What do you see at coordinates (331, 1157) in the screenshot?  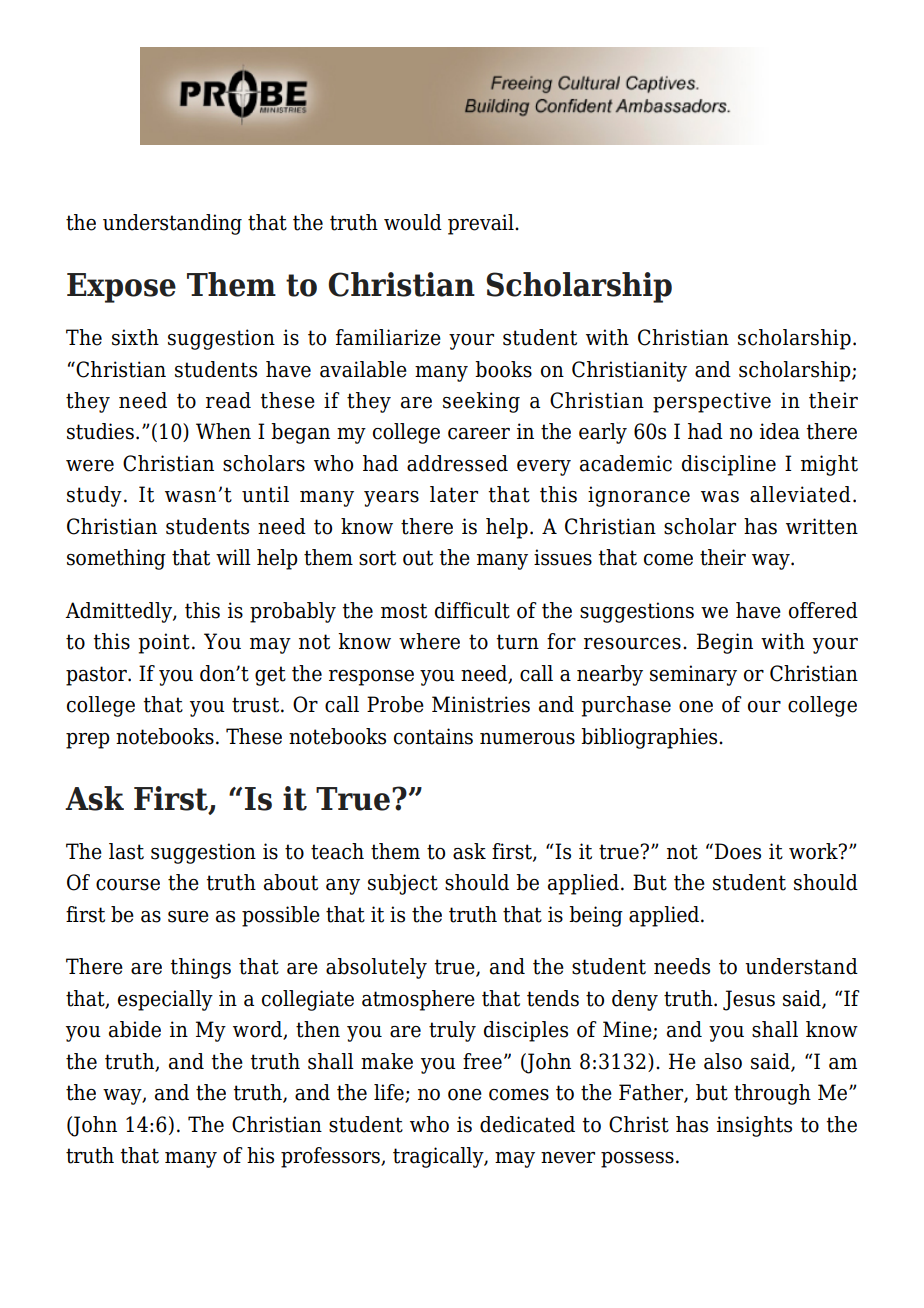 I see `professors` at bounding box center [331, 1157].
